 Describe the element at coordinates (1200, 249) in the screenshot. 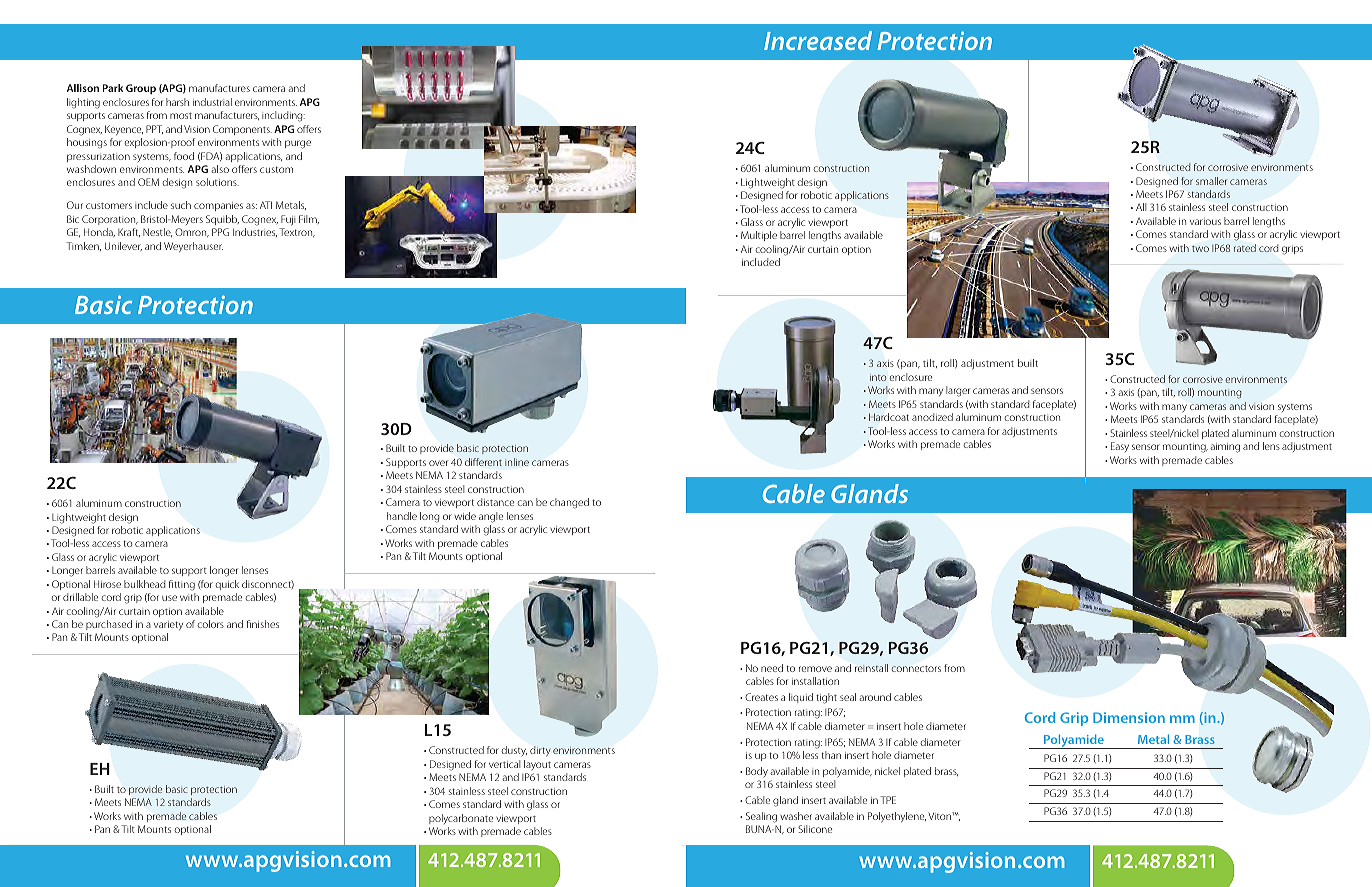

I see `two` at that location.
